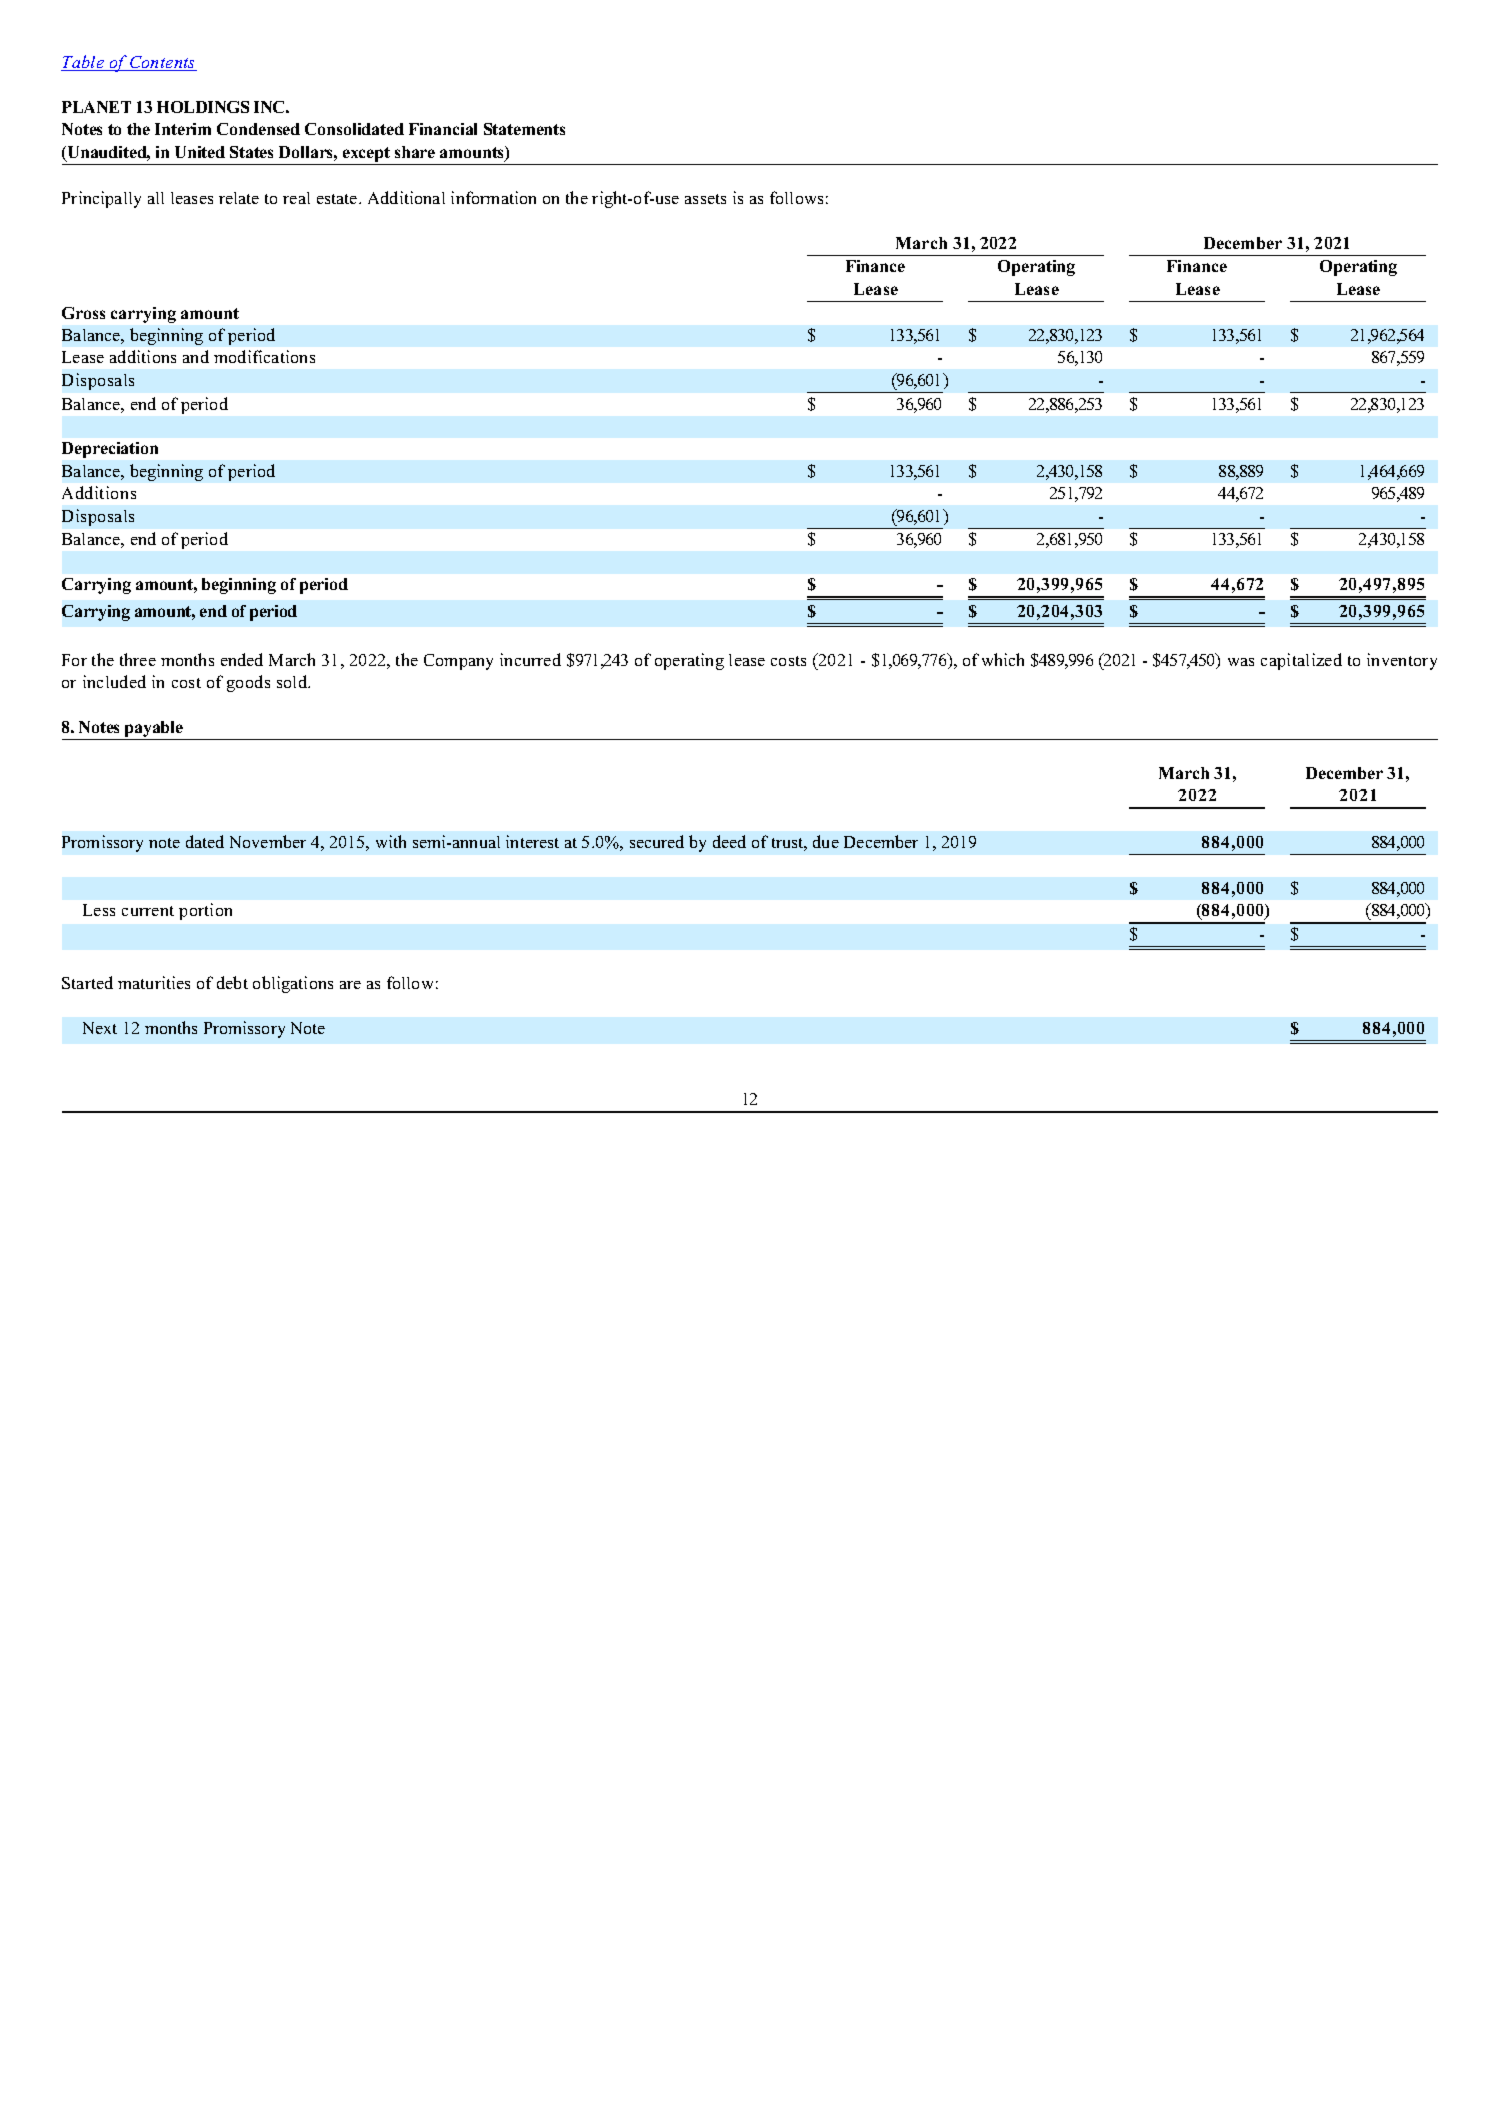 The width and height of the screenshot is (1500, 2123). What do you see at coordinates (524, 129) in the screenshot?
I see `Statements` at bounding box center [524, 129].
